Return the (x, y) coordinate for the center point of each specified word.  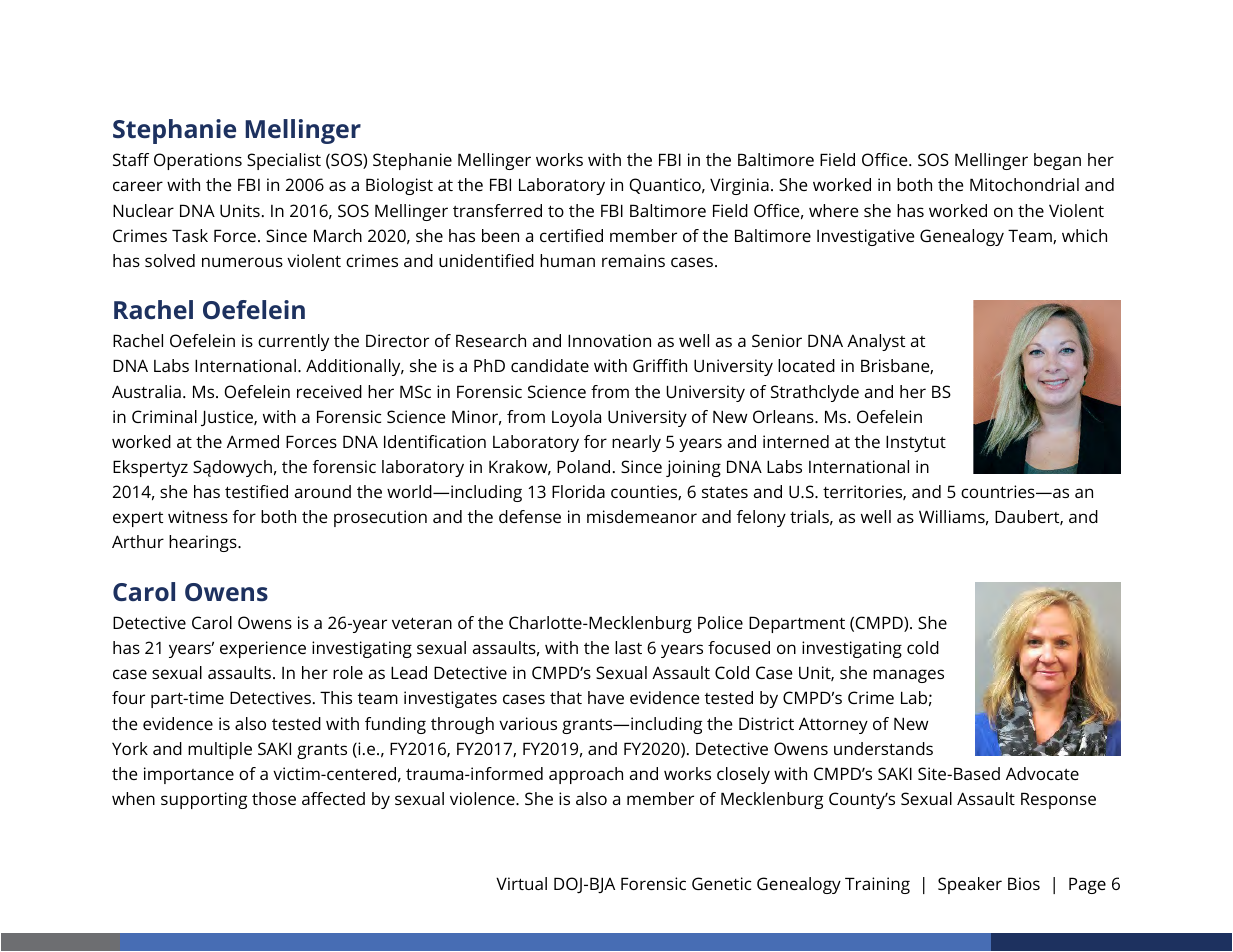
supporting (204, 800)
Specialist (284, 161)
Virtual (521, 883)
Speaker (970, 885)
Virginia (739, 186)
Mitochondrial (1024, 184)
